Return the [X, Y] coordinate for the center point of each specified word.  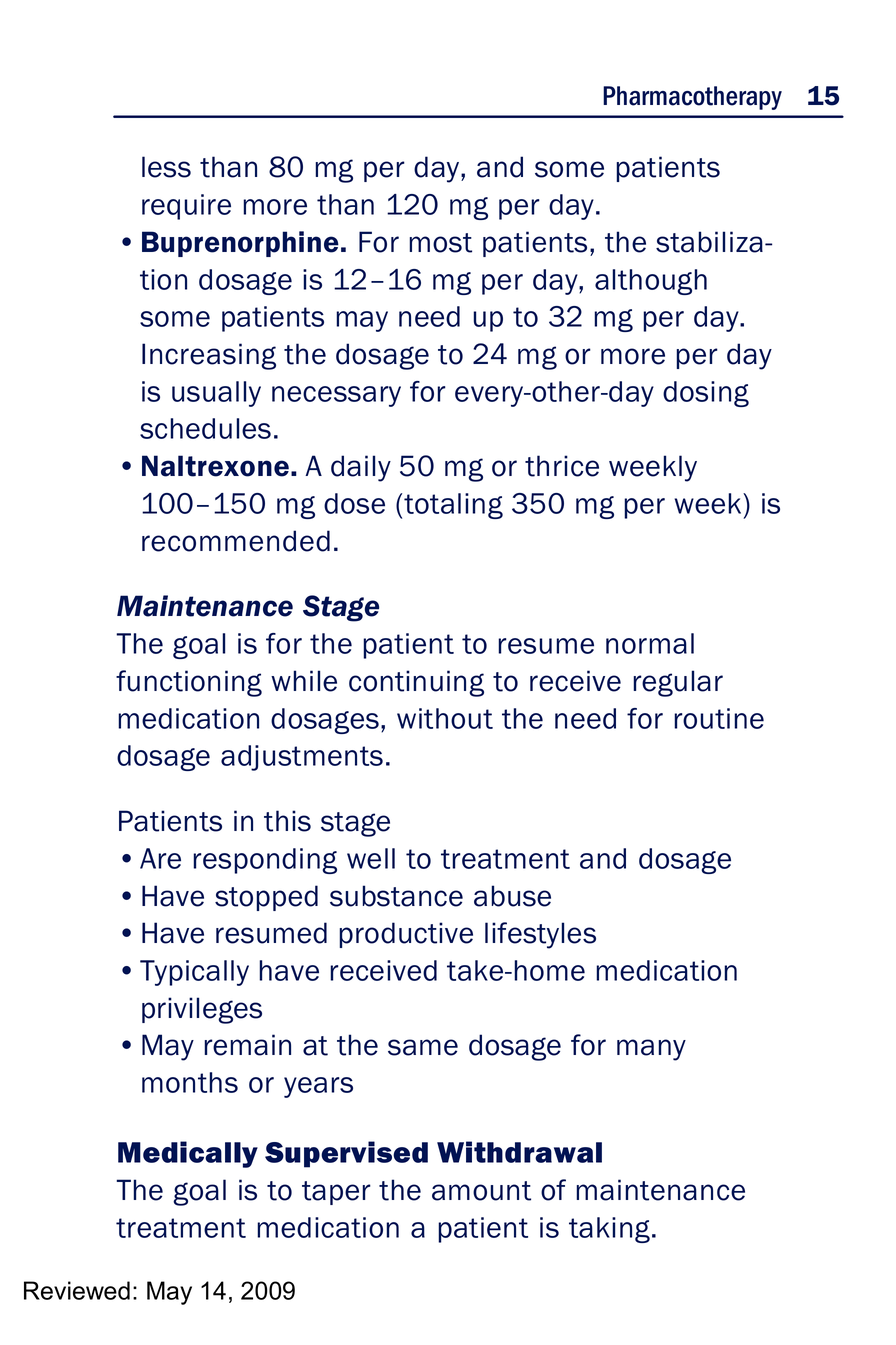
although [651, 282]
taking [609, 1230]
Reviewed [77, 1290]
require [186, 207]
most [441, 243]
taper [336, 1193]
